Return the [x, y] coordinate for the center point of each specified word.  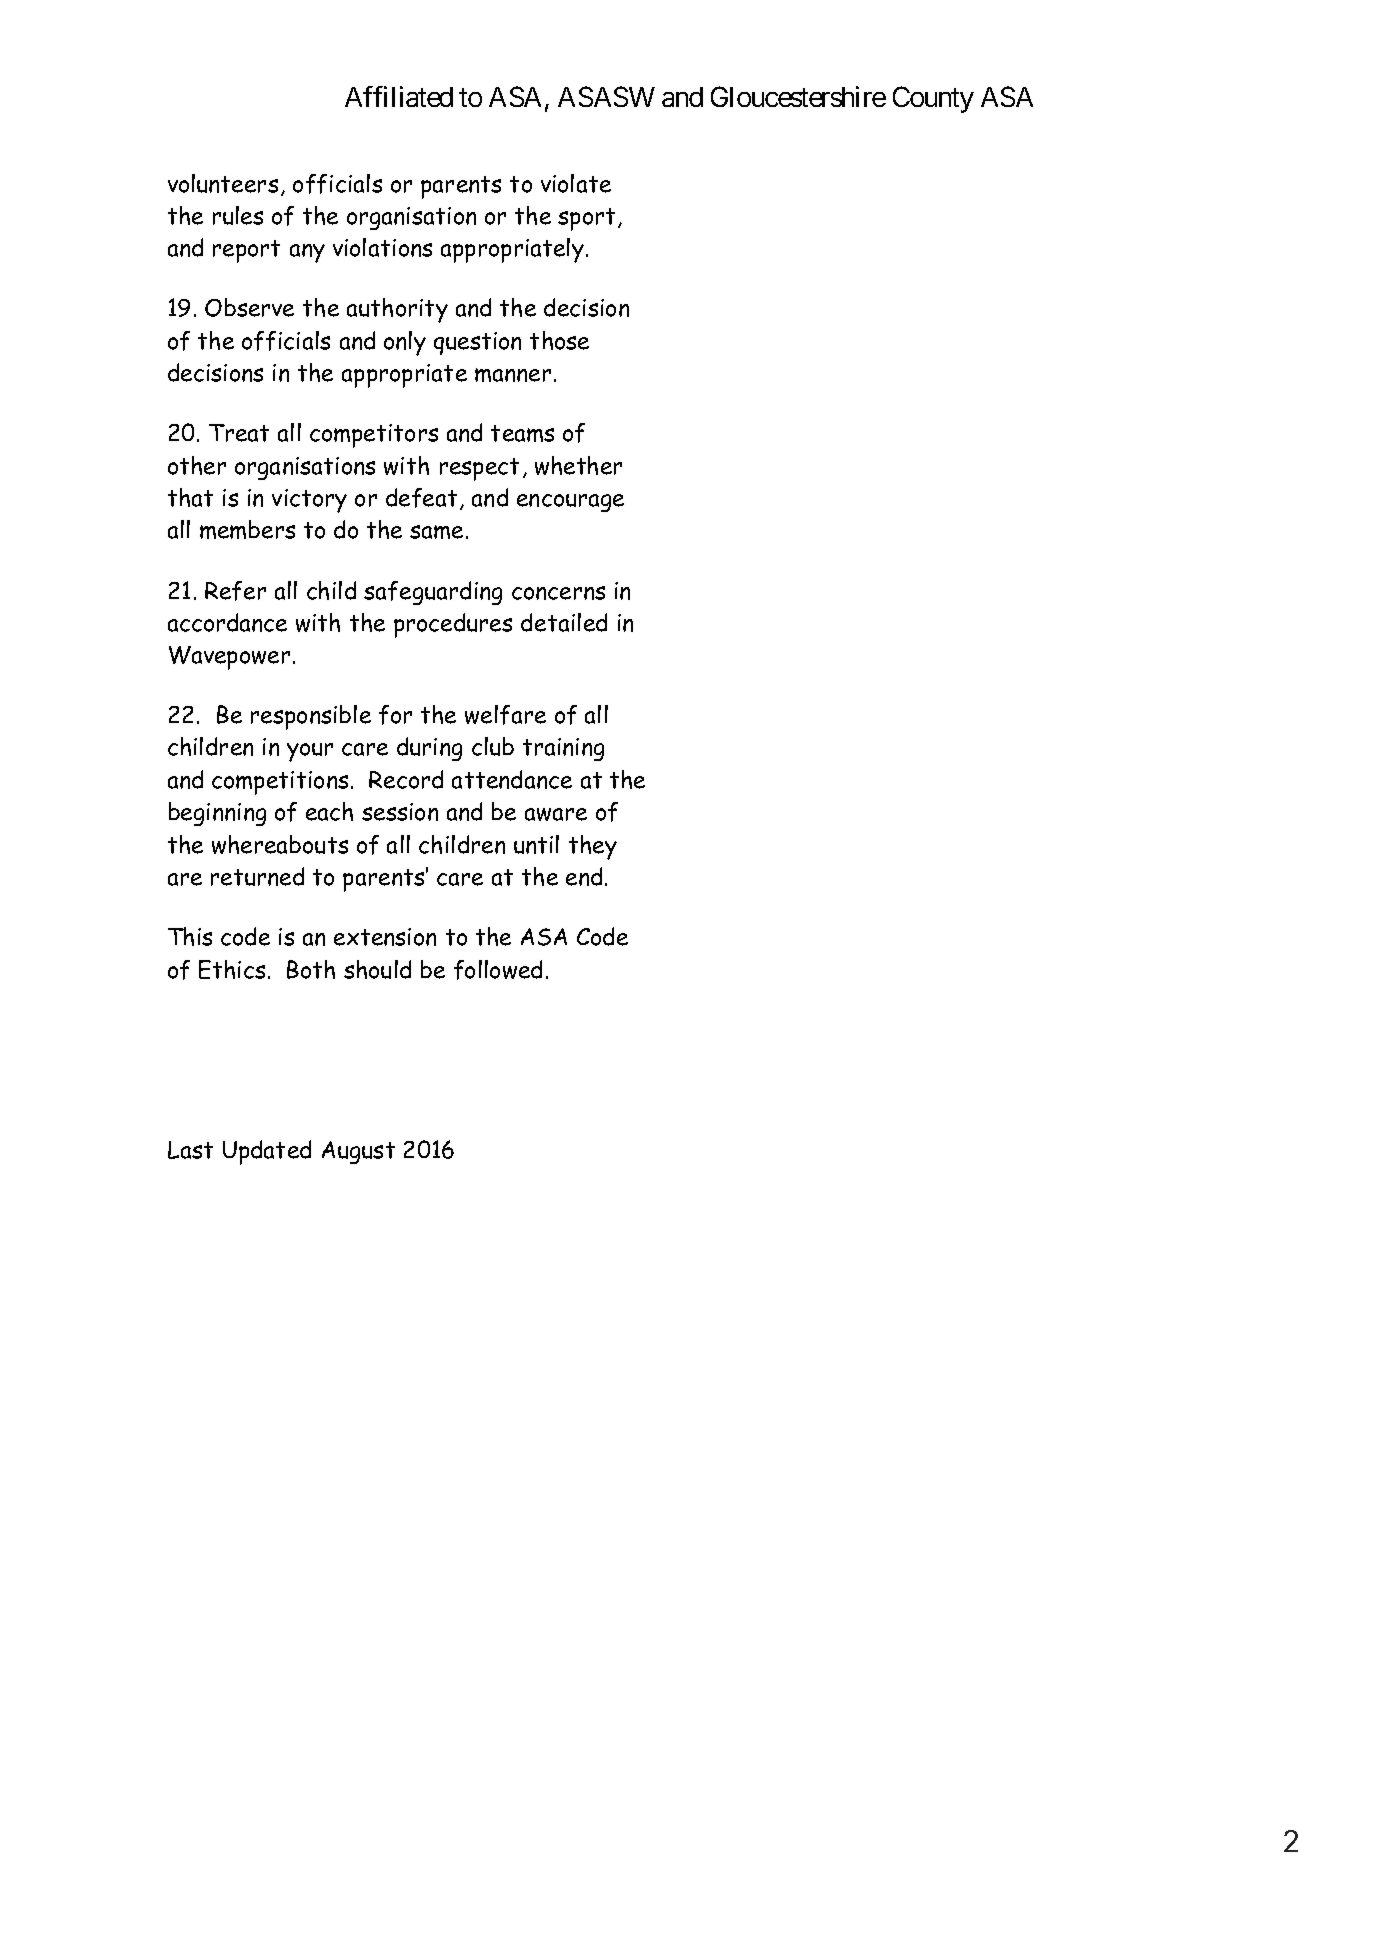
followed [498, 970]
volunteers [223, 183]
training [563, 749]
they [593, 847]
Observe [249, 307]
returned [257, 876]
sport [586, 219]
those [559, 340]
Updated [267, 1152]
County [933, 99]
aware [556, 814]
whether [578, 465]
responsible [311, 717]
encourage [570, 503]
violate [576, 183]
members [247, 529]
